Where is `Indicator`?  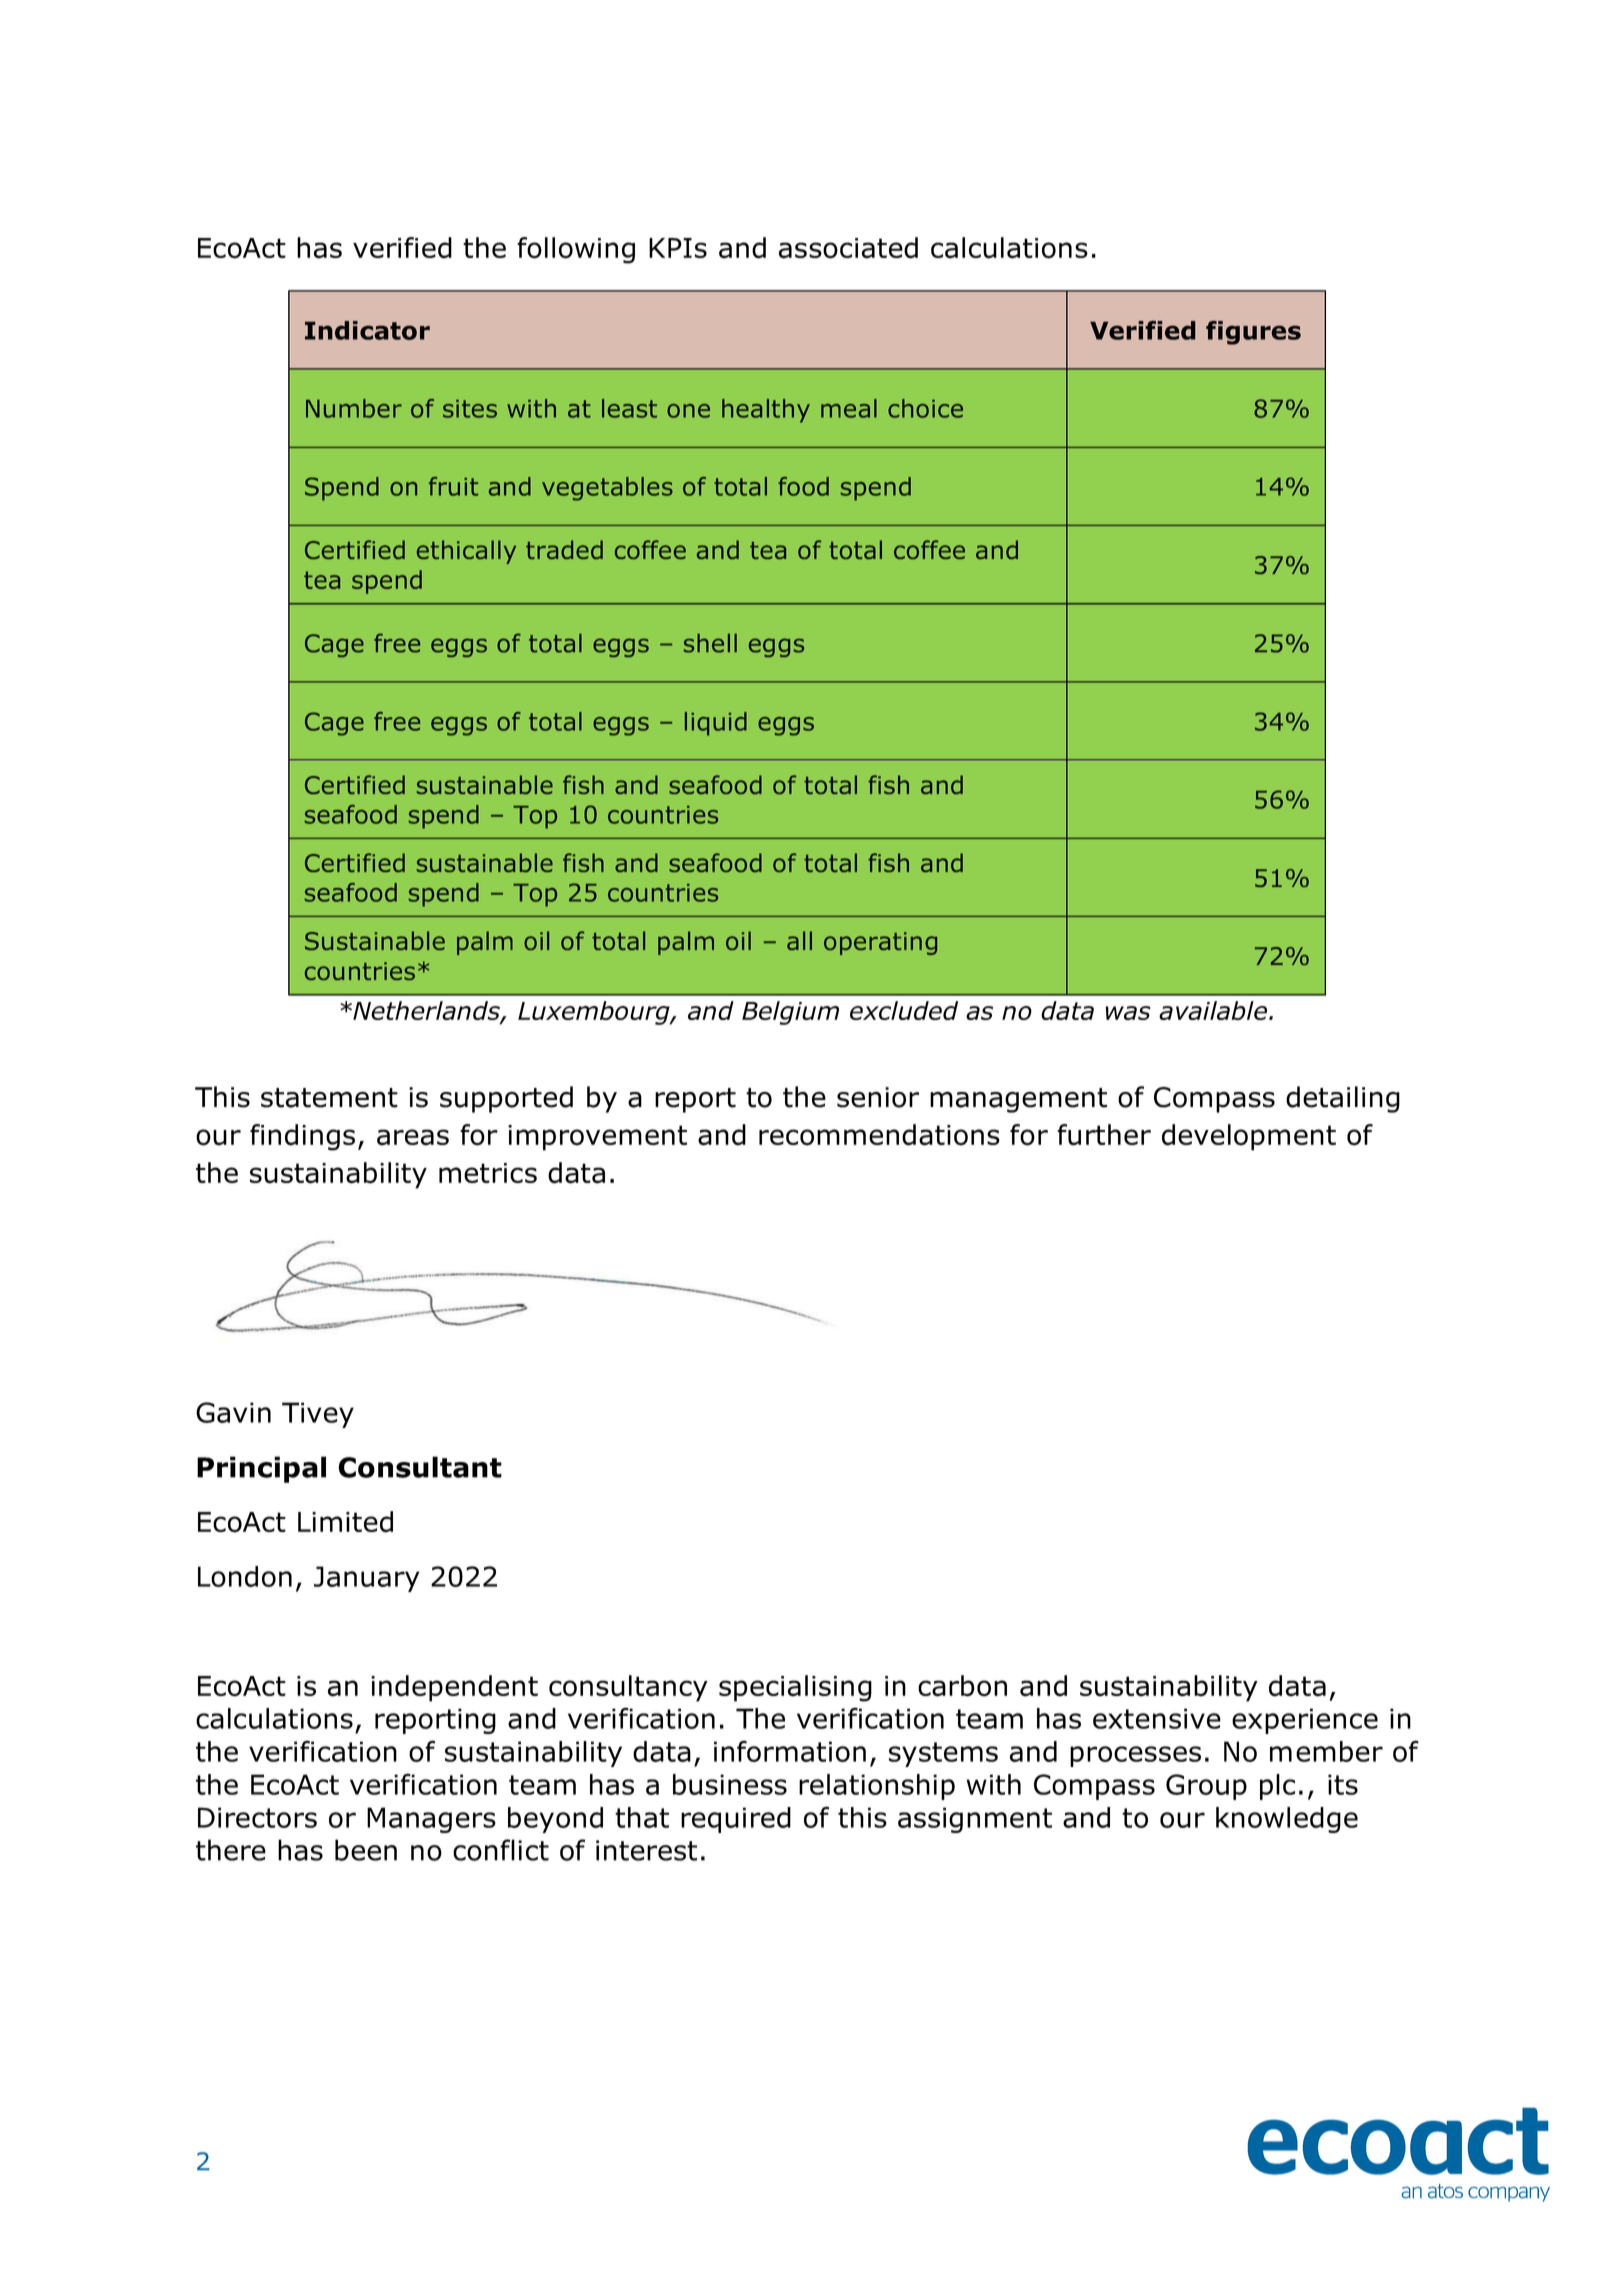
Indicator is located at coordinates (367, 330).
